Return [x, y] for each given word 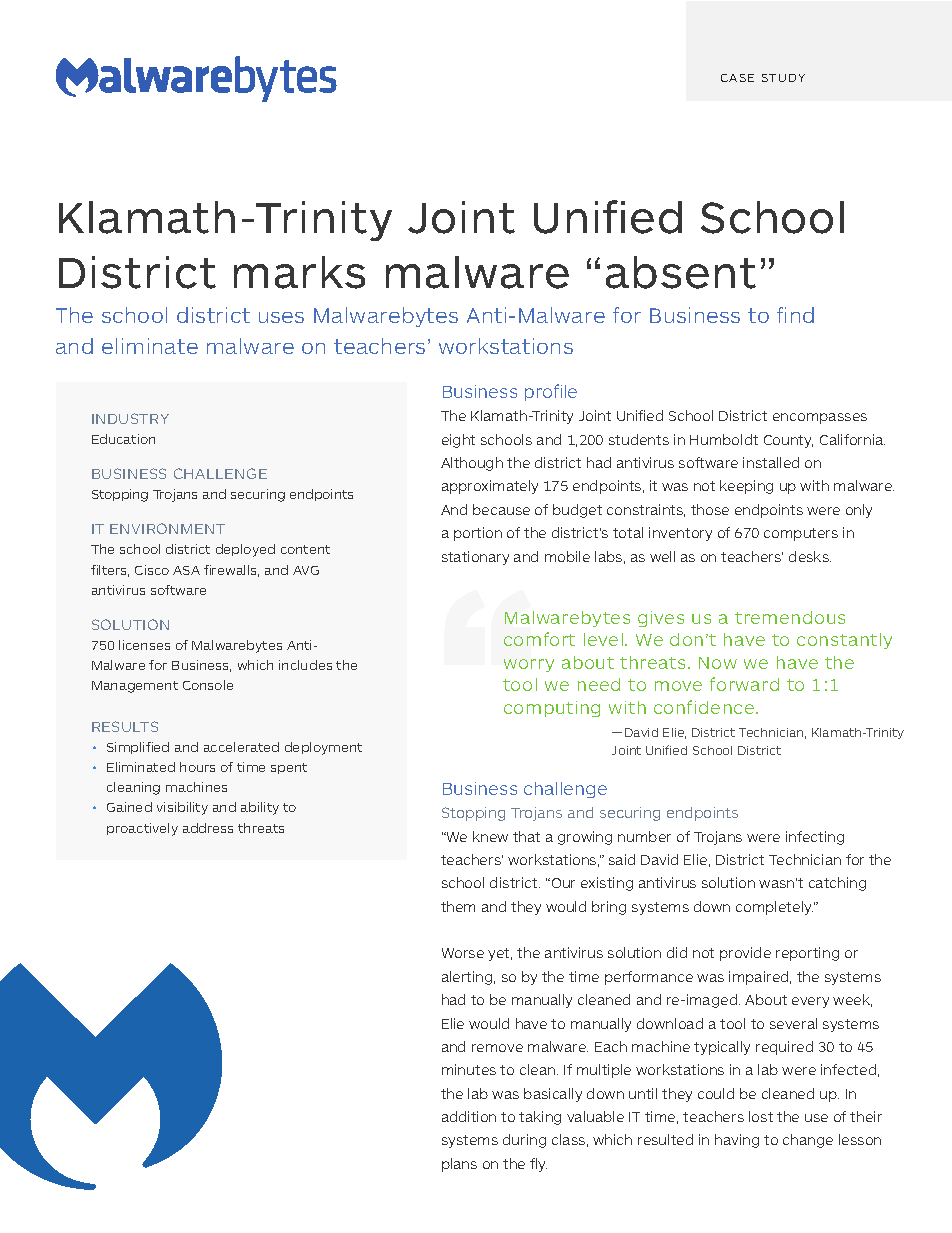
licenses [144, 645]
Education [123, 439]
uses [281, 317]
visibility [182, 808]
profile [551, 392]
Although [472, 464]
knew [490, 836]
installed [771, 462]
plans [459, 1165]
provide [745, 954]
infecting [815, 838]
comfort [539, 639]
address [208, 828]
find [795, 315]
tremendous [790, 617]
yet [500, 954]
